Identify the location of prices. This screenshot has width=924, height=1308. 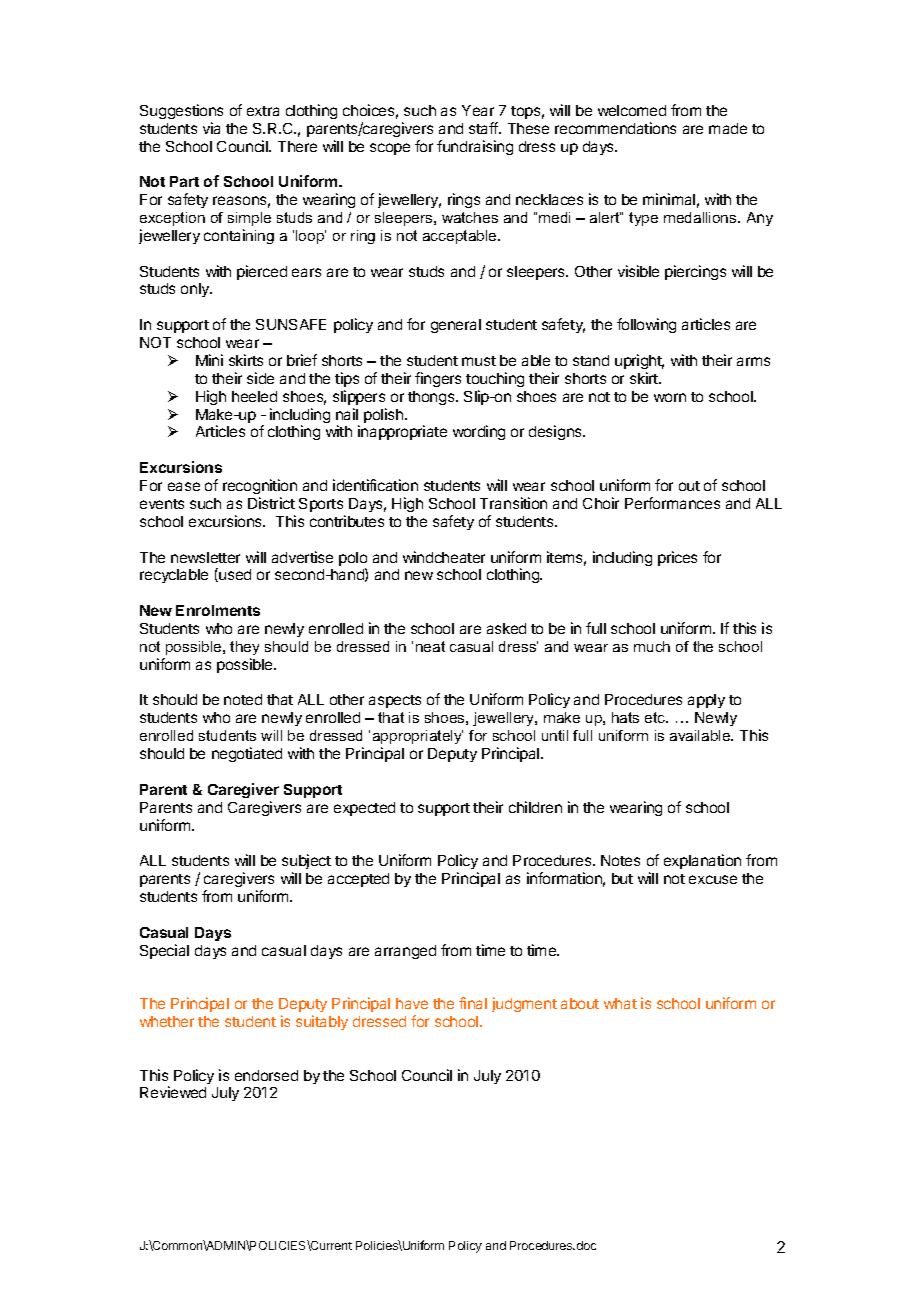
(677, 558).
